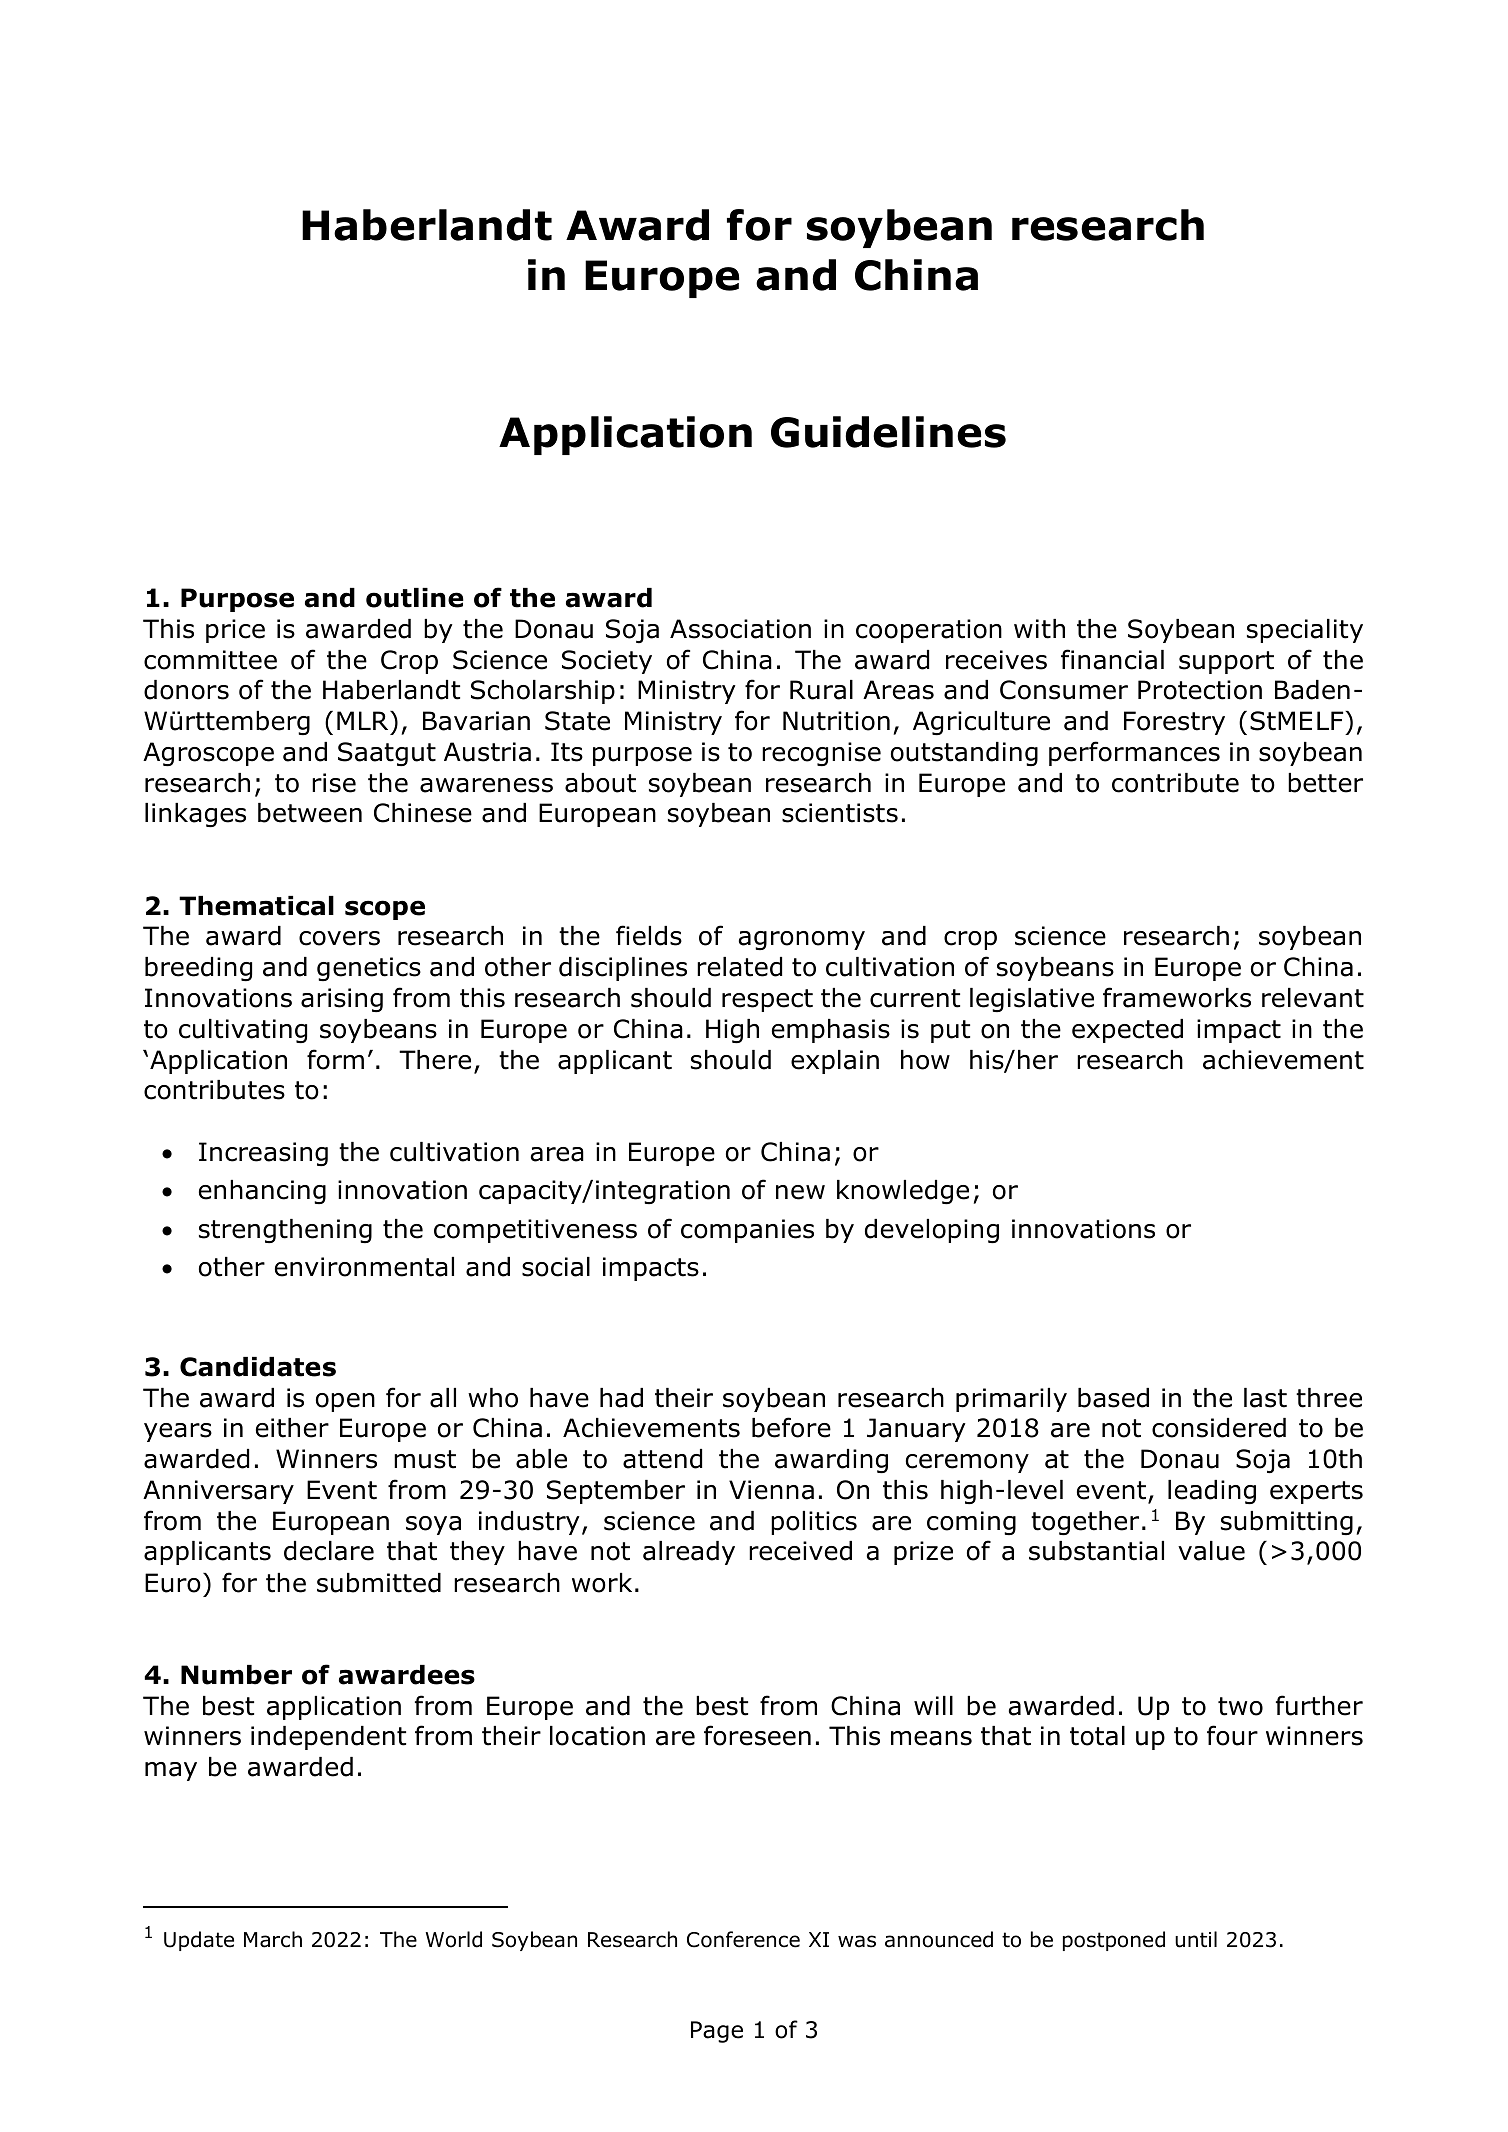  I want to click on submitted, so click(379, 1583).
